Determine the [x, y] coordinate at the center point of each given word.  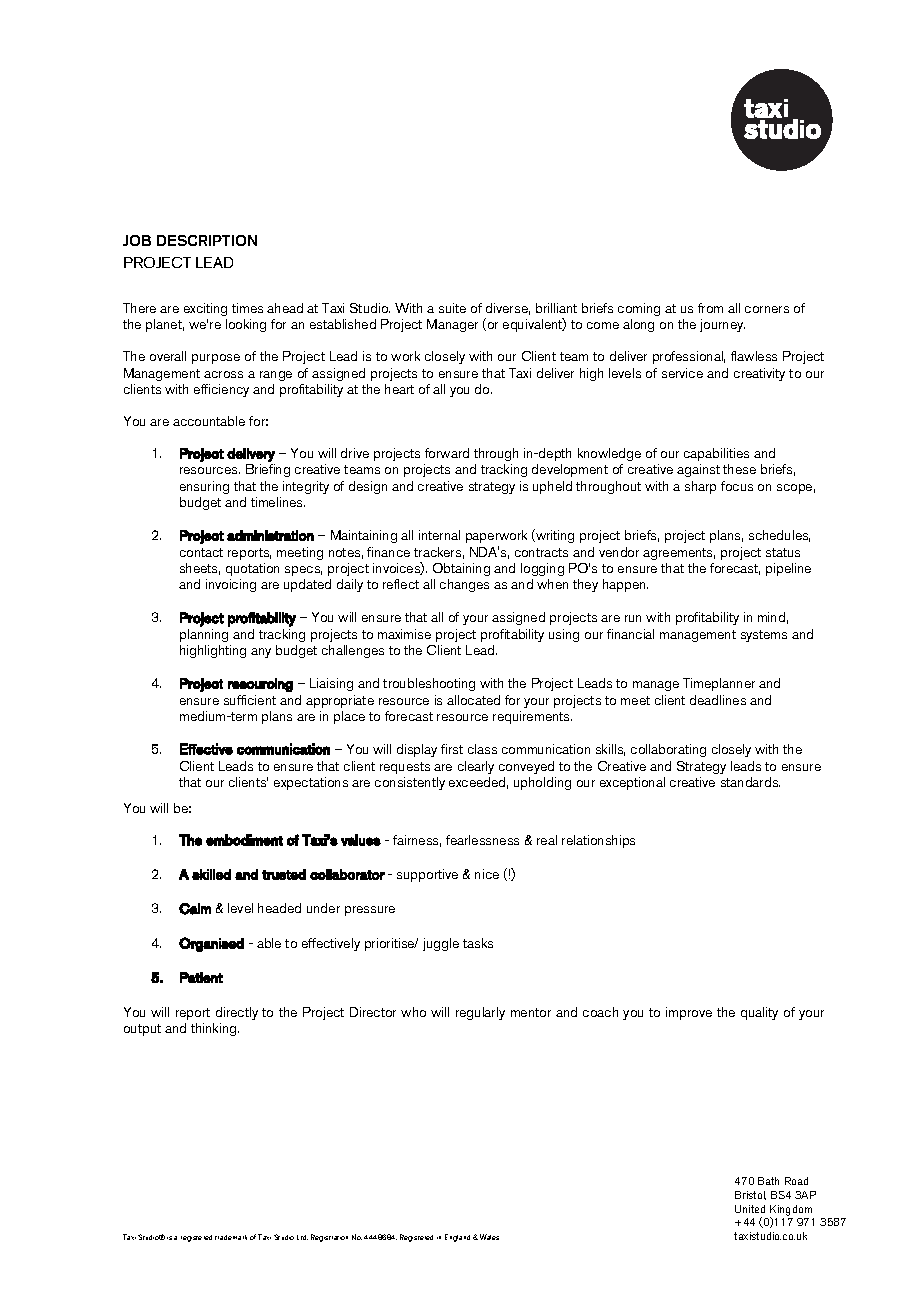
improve [689, 1013]
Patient [201, 977]
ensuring [204, 487]
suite [452, 308]
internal [439, 535]
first [452, 749]
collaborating [668, 750]
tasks [478, 943]
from [710, 308]
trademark [231, 1237]
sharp [700, 487]
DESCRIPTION [207, 240]
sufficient [250, 700]
